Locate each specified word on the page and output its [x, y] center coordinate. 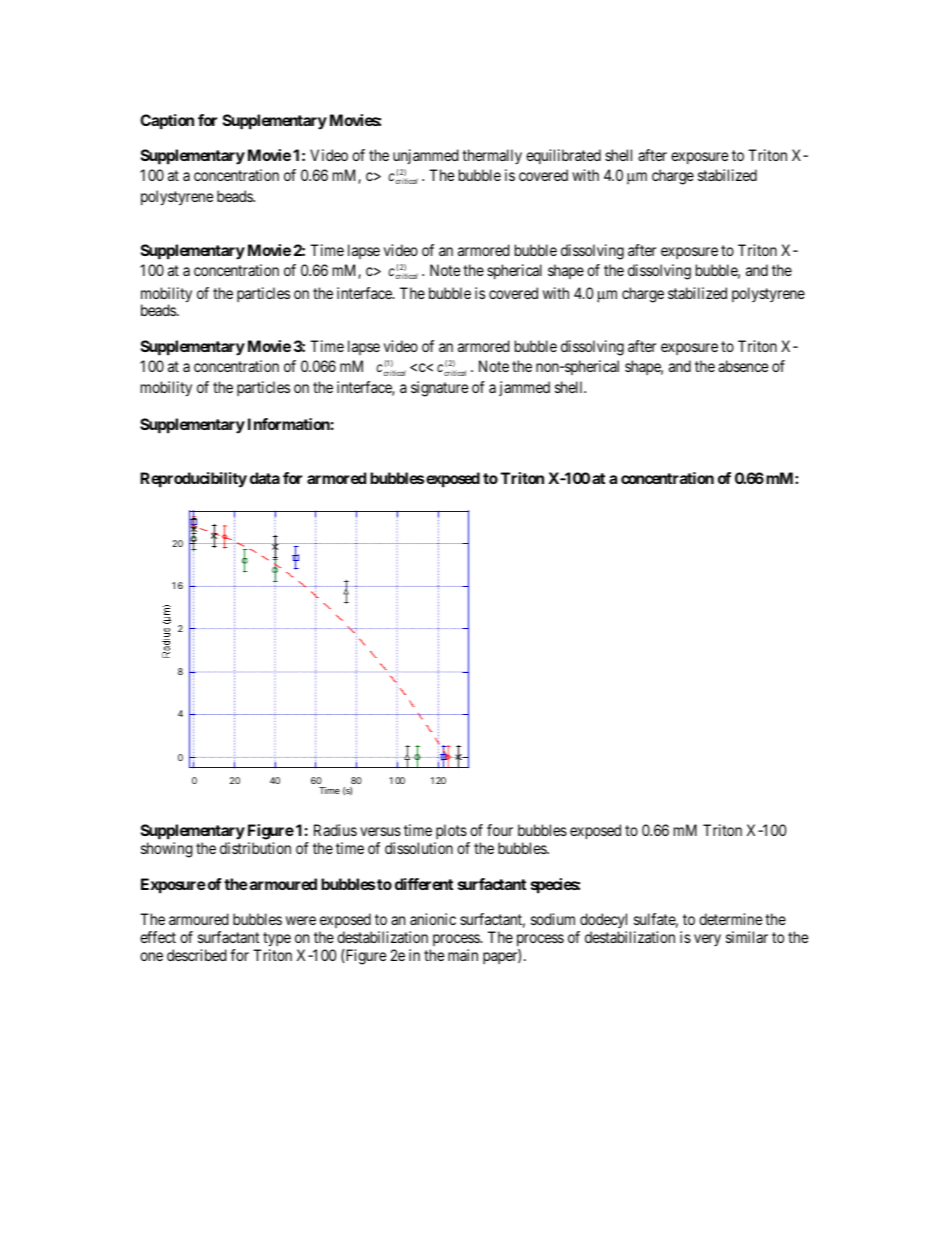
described [197, 955]
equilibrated [563, 156]
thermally [492, 156]
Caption [167, 122]
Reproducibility [193, 480]
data [265, 478]
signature [439, 389]
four [500, 830]
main [463, 955]
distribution [255, 848]
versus [380, 831]
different [424, 884]
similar [747, 937]
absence [743, 366]
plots [451, 831]
